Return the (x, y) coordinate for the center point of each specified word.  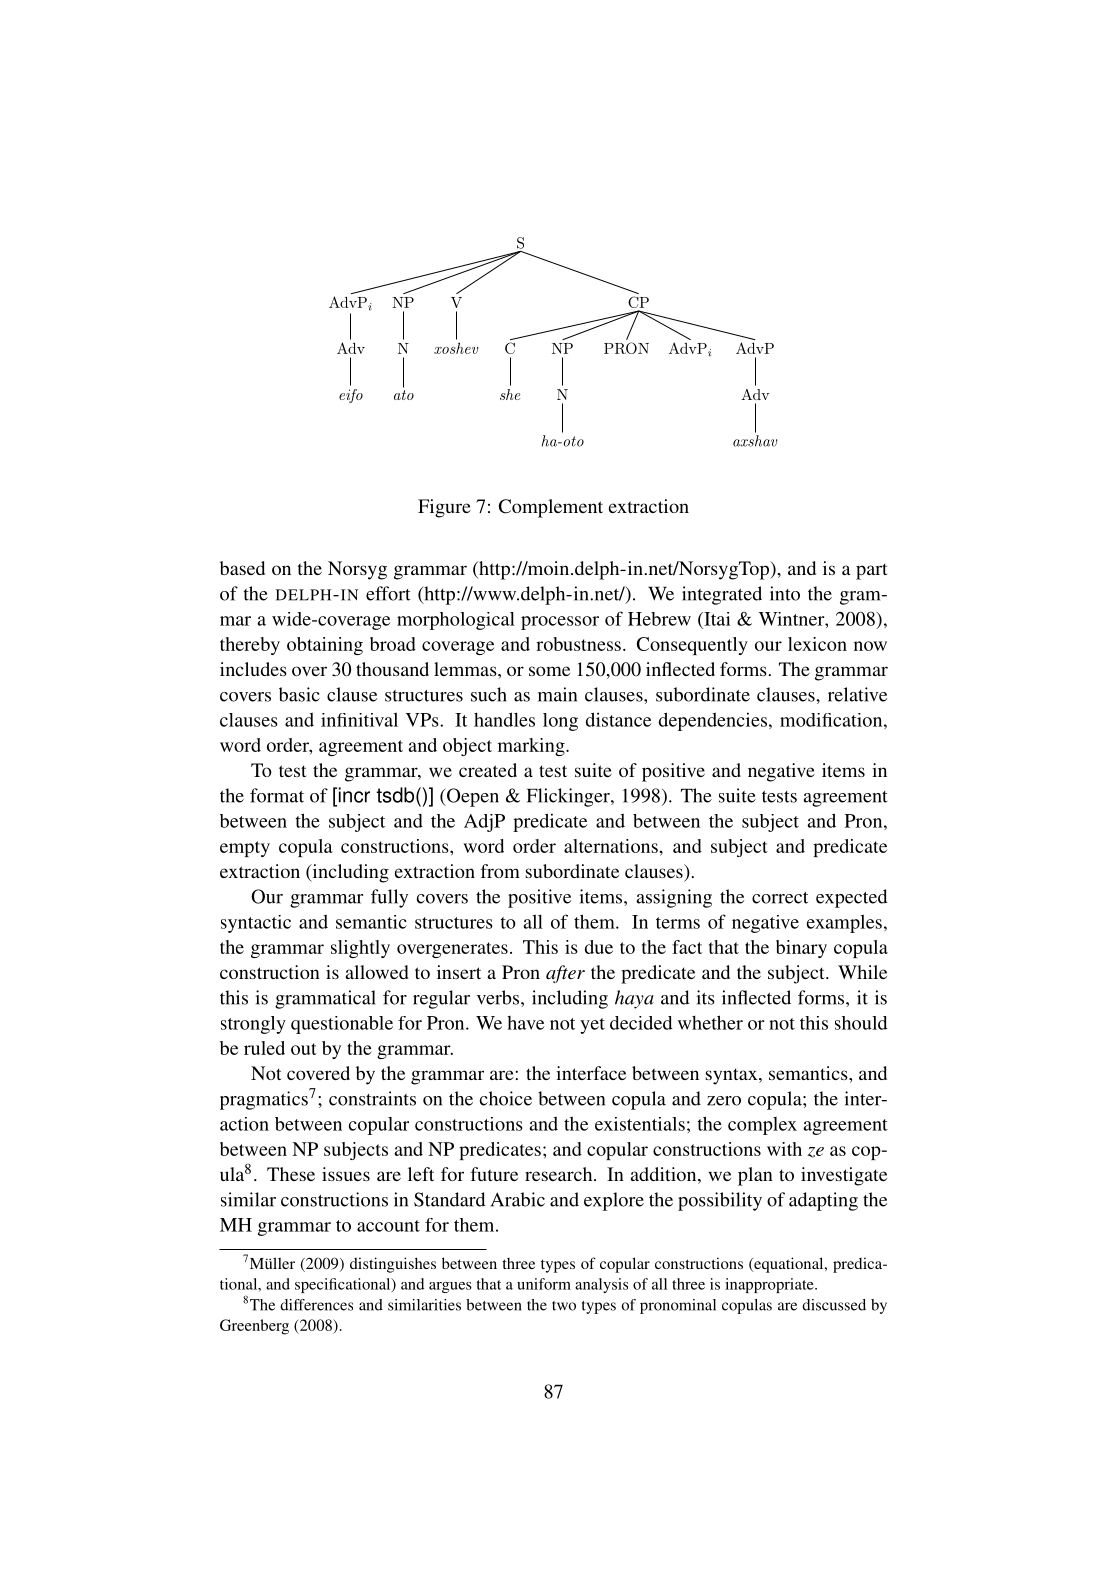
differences (316, 1305)
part (872, 571)
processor (560, 623)
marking (532, 747)
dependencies (713, 721)
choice (506, 1098)
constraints (372, 1098)
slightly (360, 949)
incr (353, 795)
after (565, 974)
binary (801, 949)
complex (762, 1126)
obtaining (325, 646)
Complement (551, 508)
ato (404, 395)
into (785, 593)
